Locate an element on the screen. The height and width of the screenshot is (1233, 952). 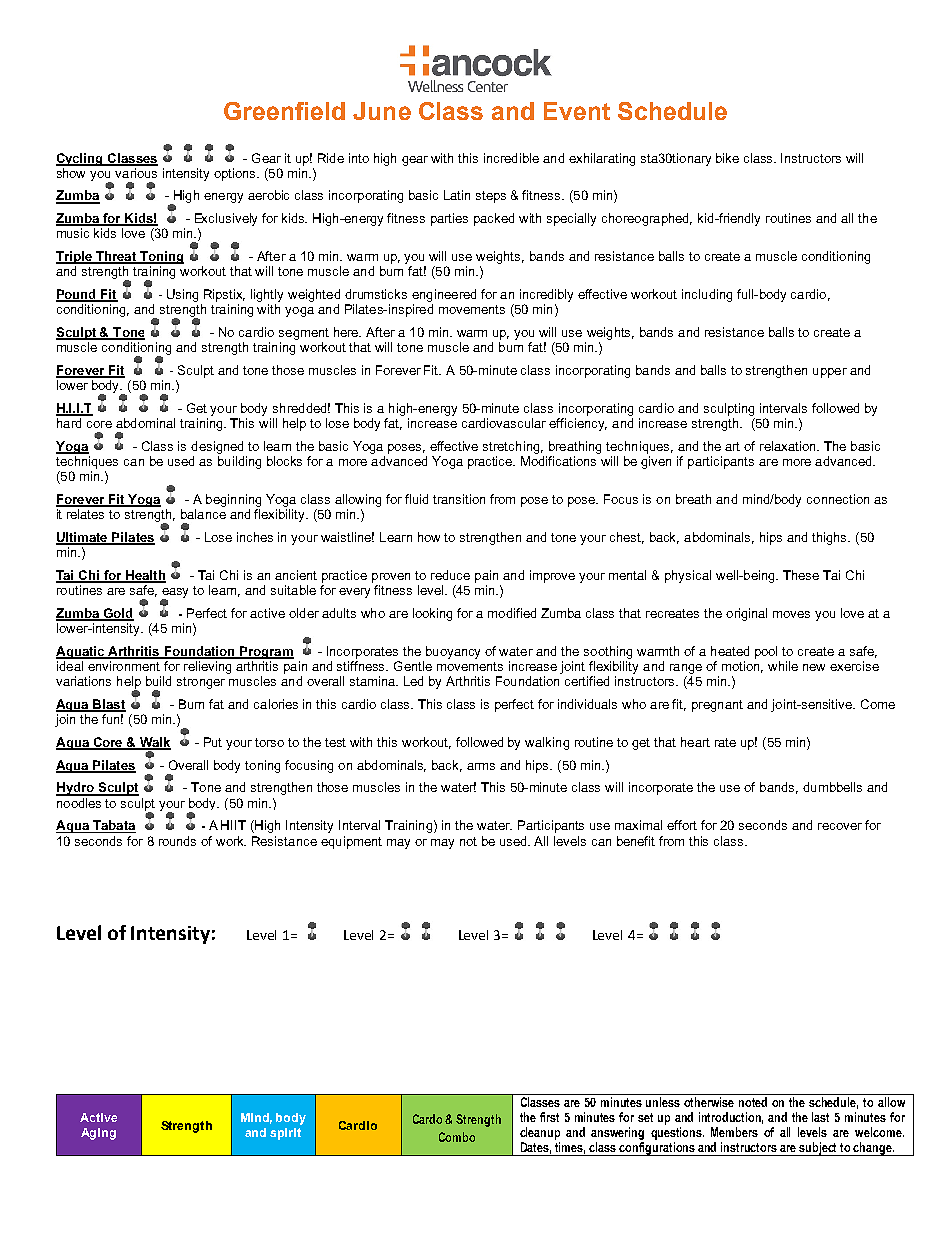
options is located at coordinates (236, 174).
